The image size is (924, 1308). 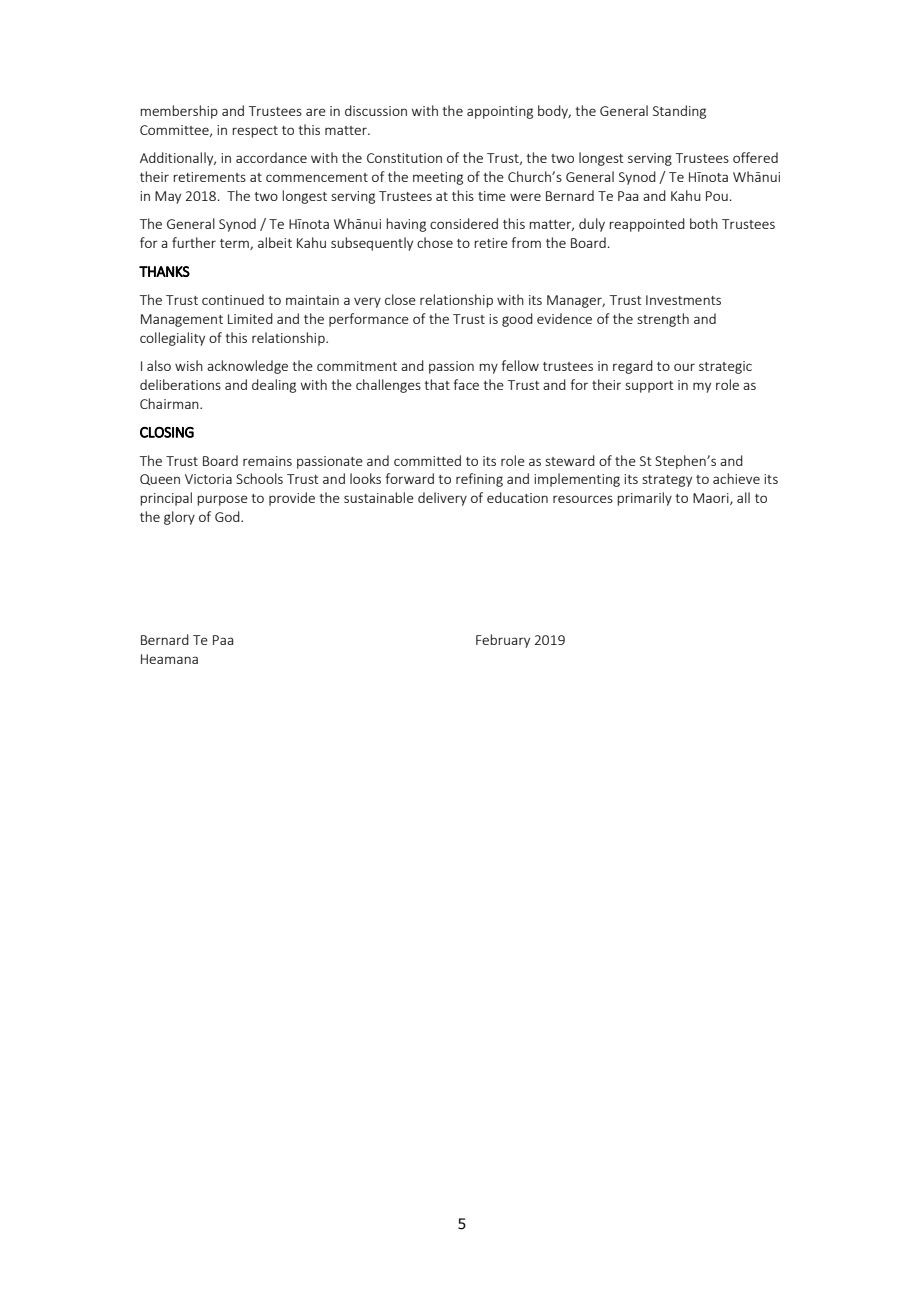 What do you see at coordinates (255, 132) in the screenshot?
I see `respect` at bounding box center [255, 132].
